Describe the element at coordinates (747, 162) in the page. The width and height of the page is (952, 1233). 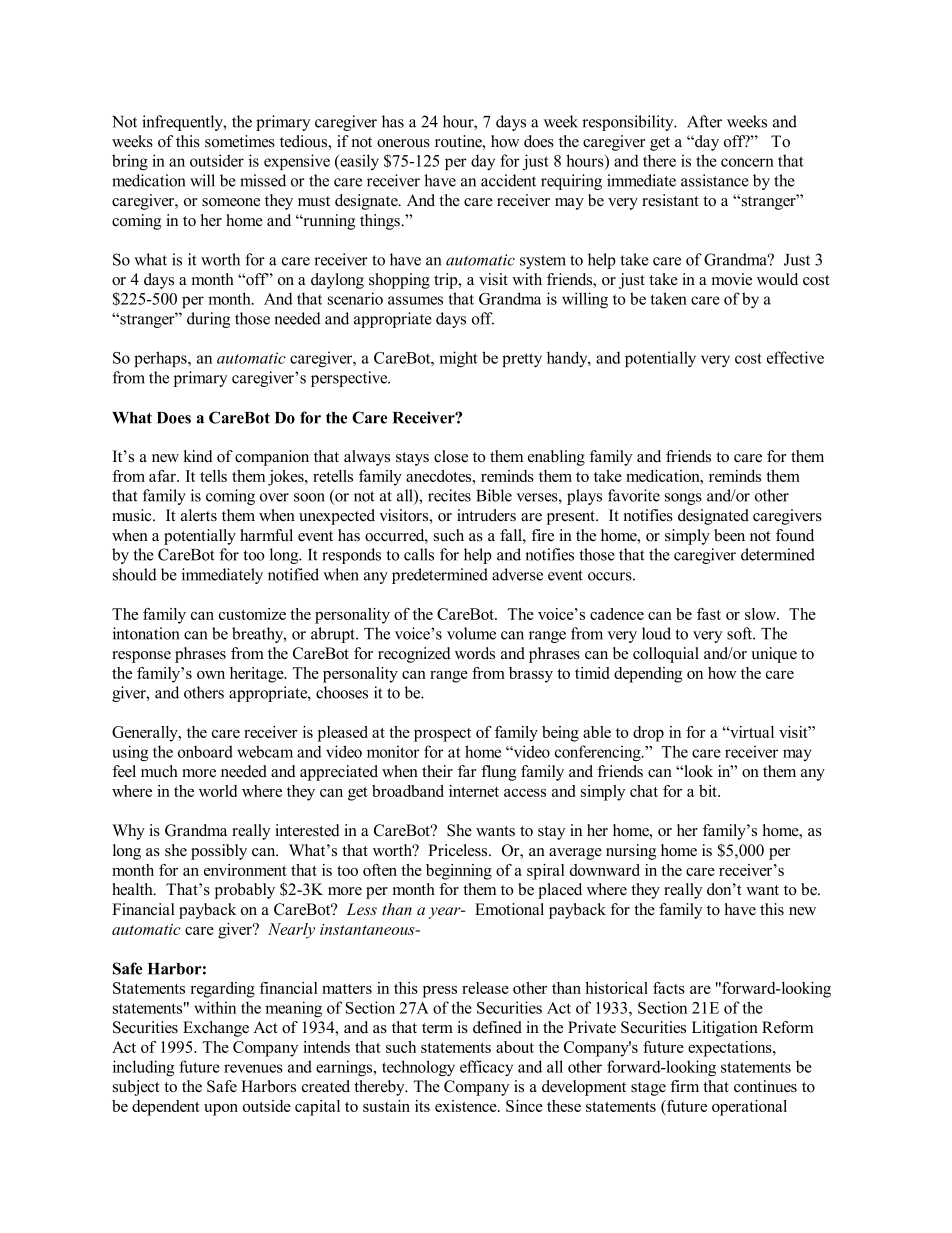
I see `concern` at that location.
